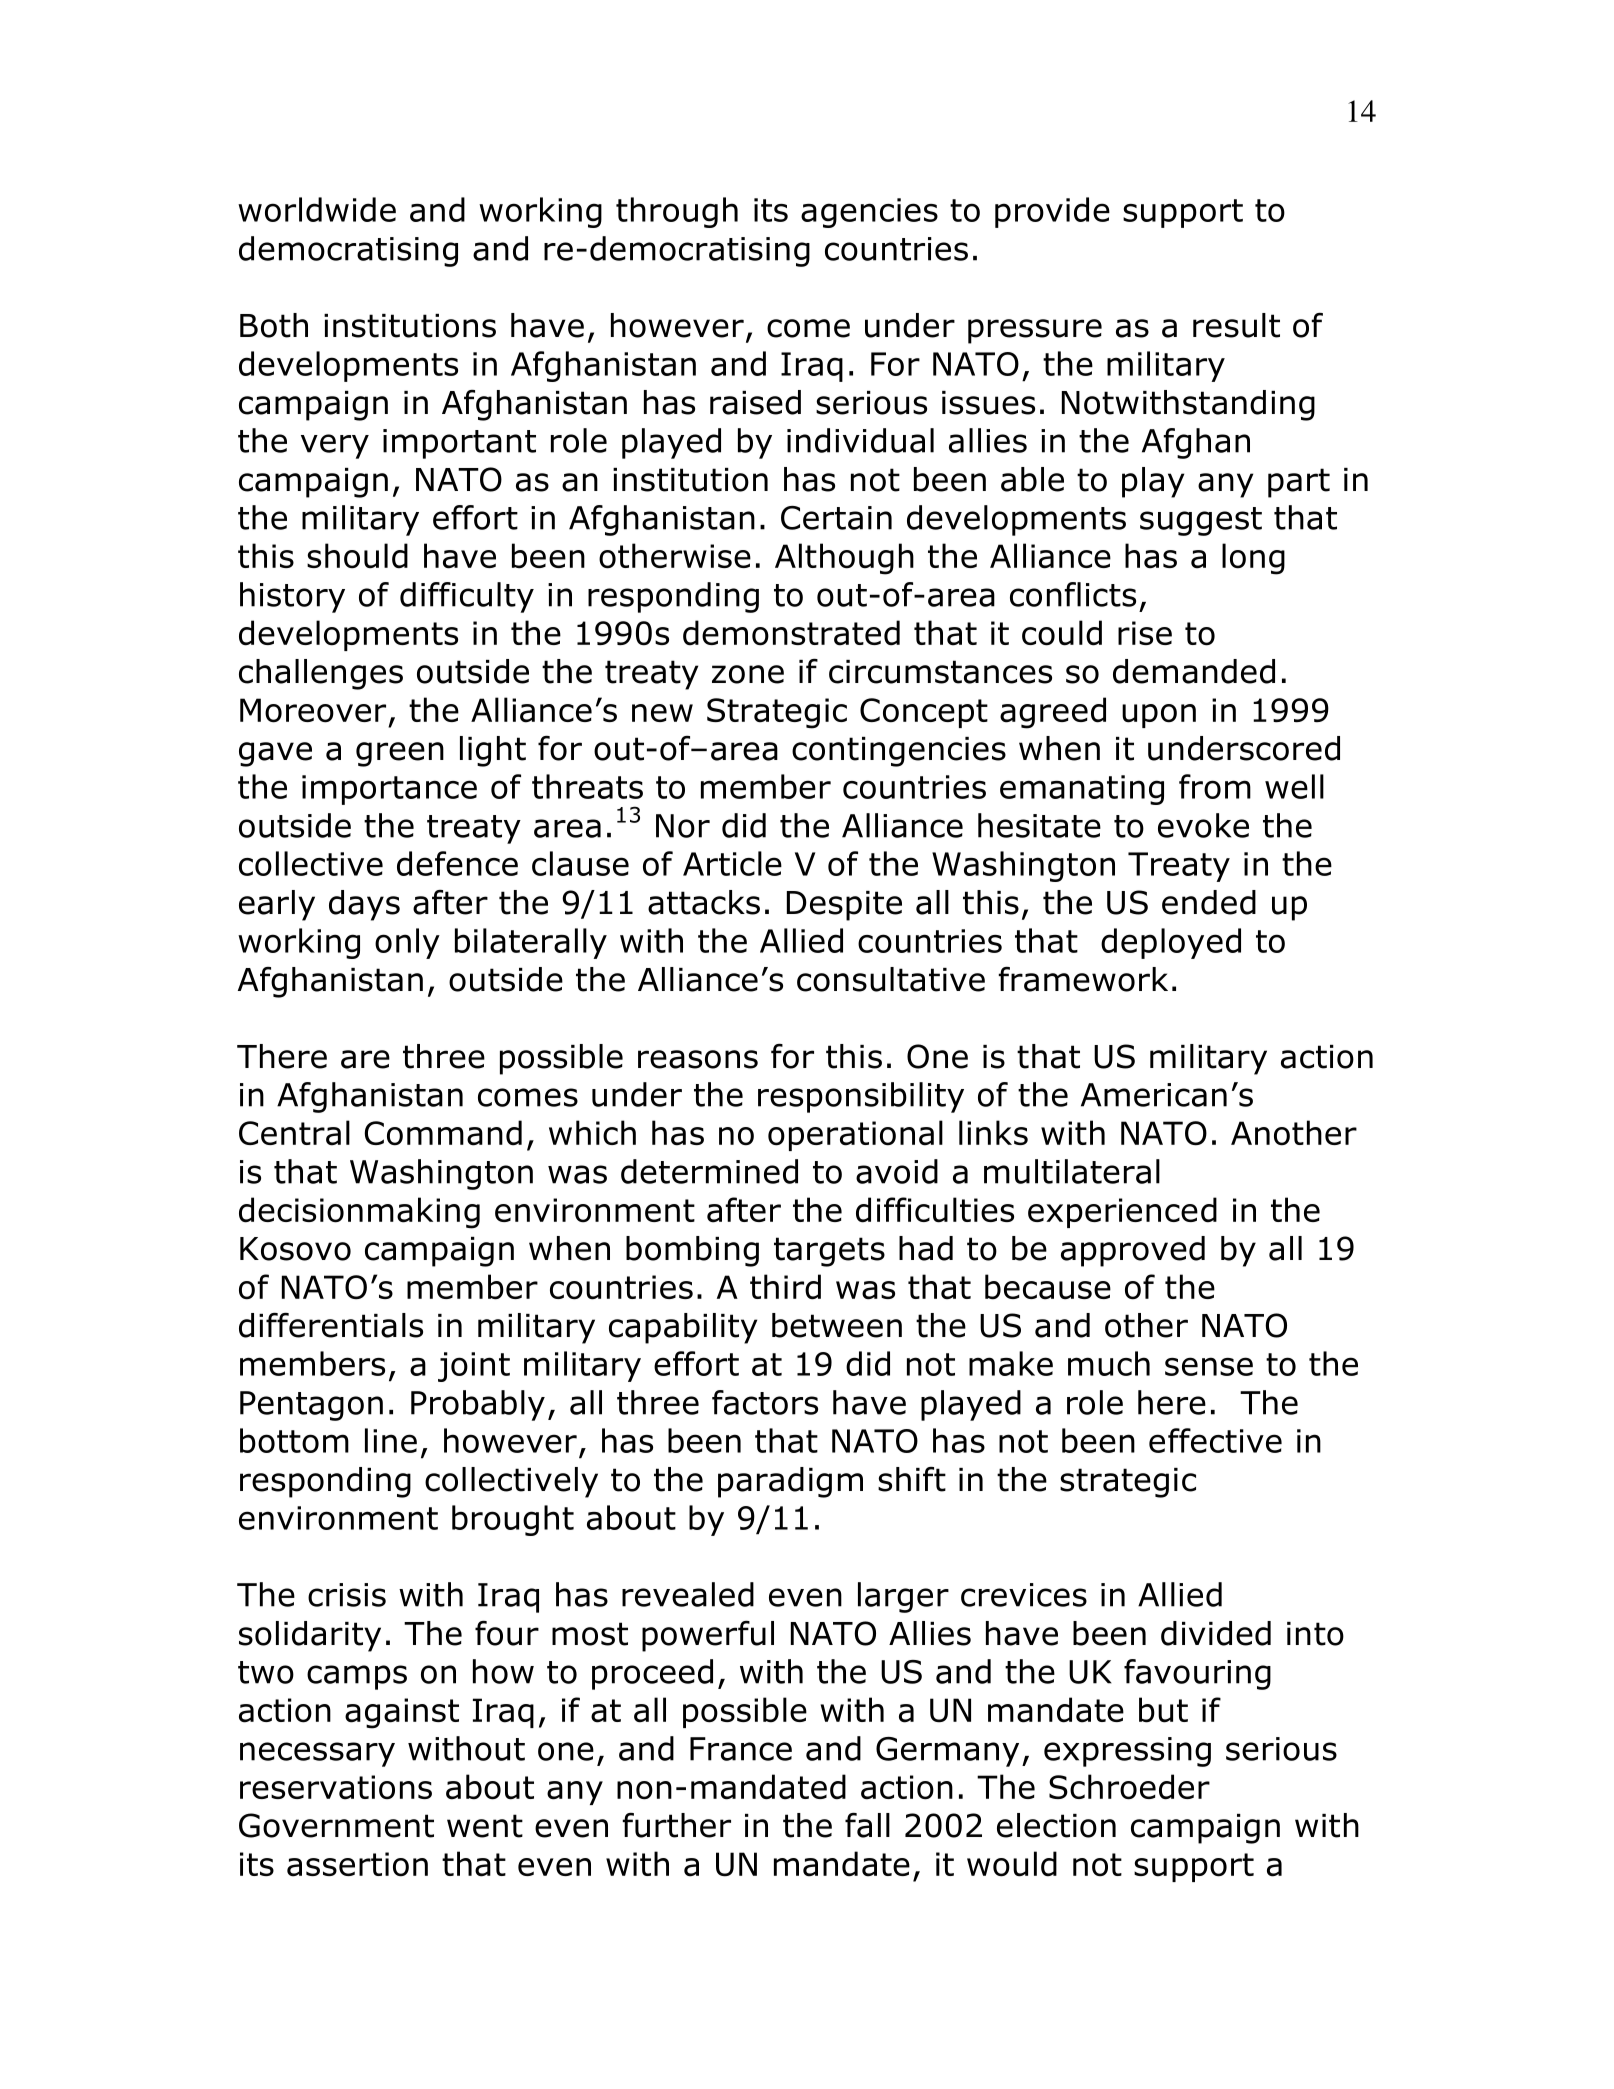  What do you see at coordinates (765, 1402) in the image?
I see `factors` at bounding box center [765, 1402].
